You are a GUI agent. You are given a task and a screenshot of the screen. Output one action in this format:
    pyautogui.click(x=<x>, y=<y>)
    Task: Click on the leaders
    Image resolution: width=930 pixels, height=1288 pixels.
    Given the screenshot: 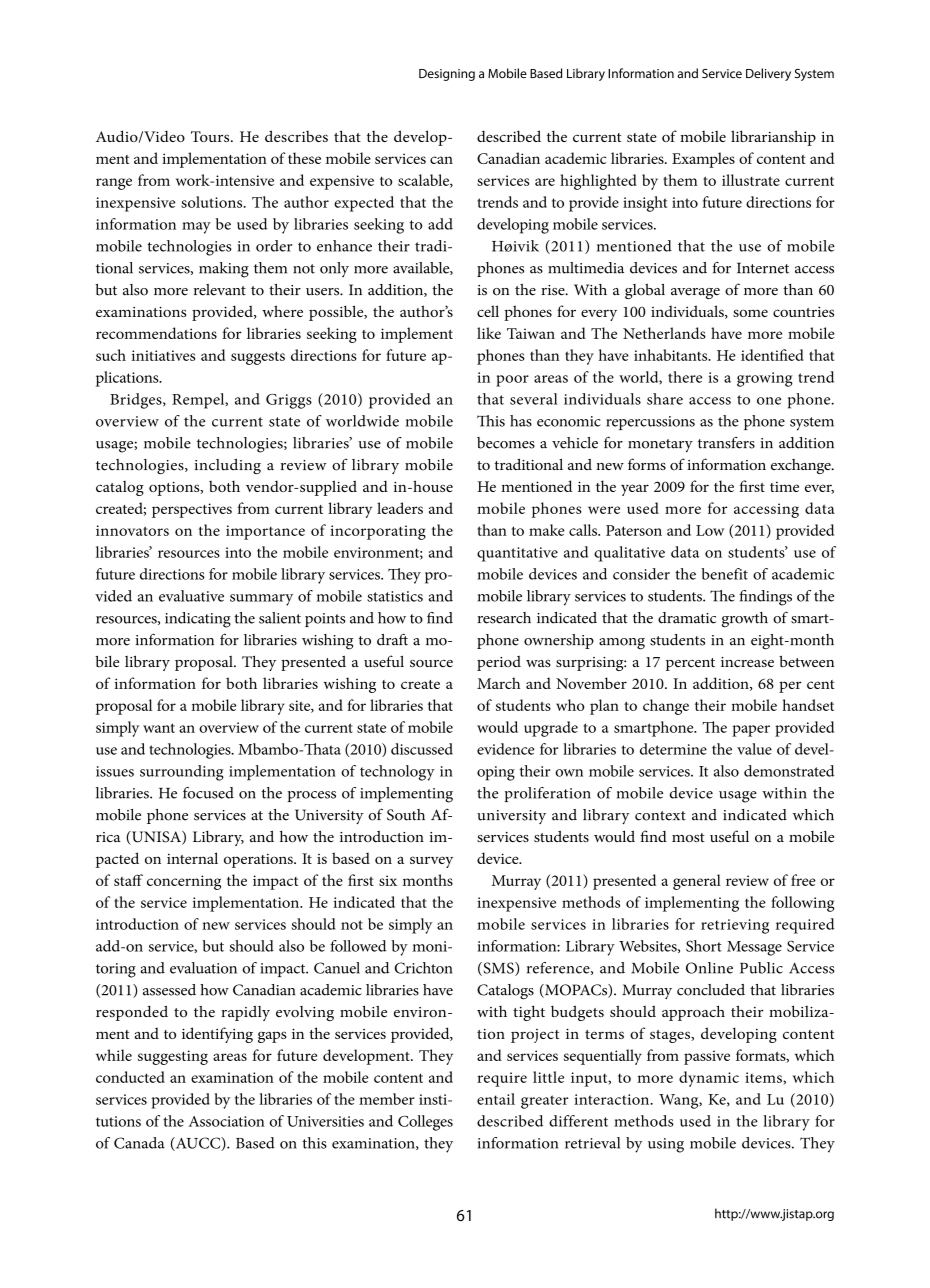 What is the action you would take?
    pyautogui.click(x=400, y=508)
